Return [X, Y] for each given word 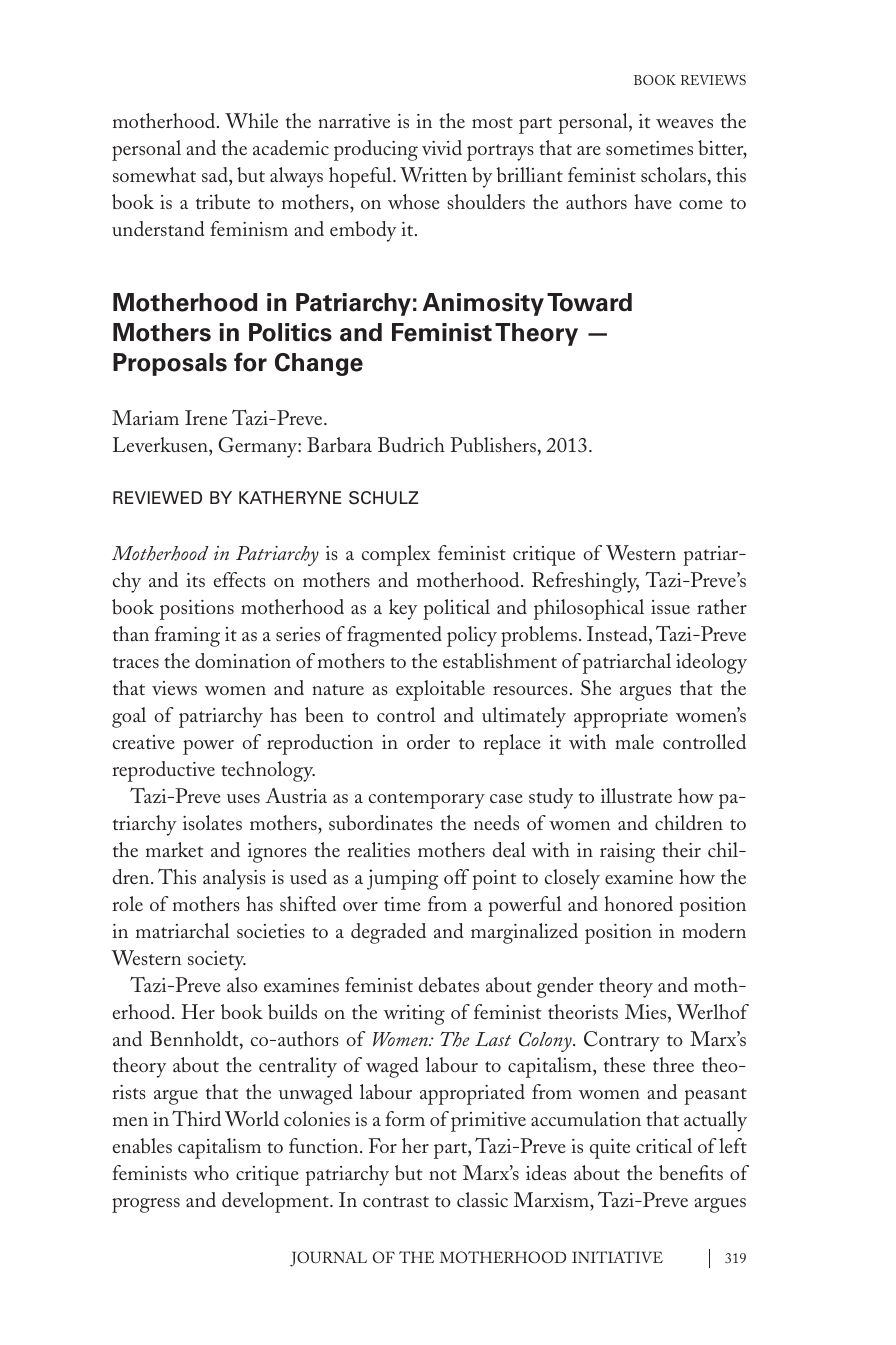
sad [216, 174]
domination [243, 660]
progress [146, 1205]
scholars [673, 174]
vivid [442, 147]
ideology [711, 663]
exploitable [440, 690]
